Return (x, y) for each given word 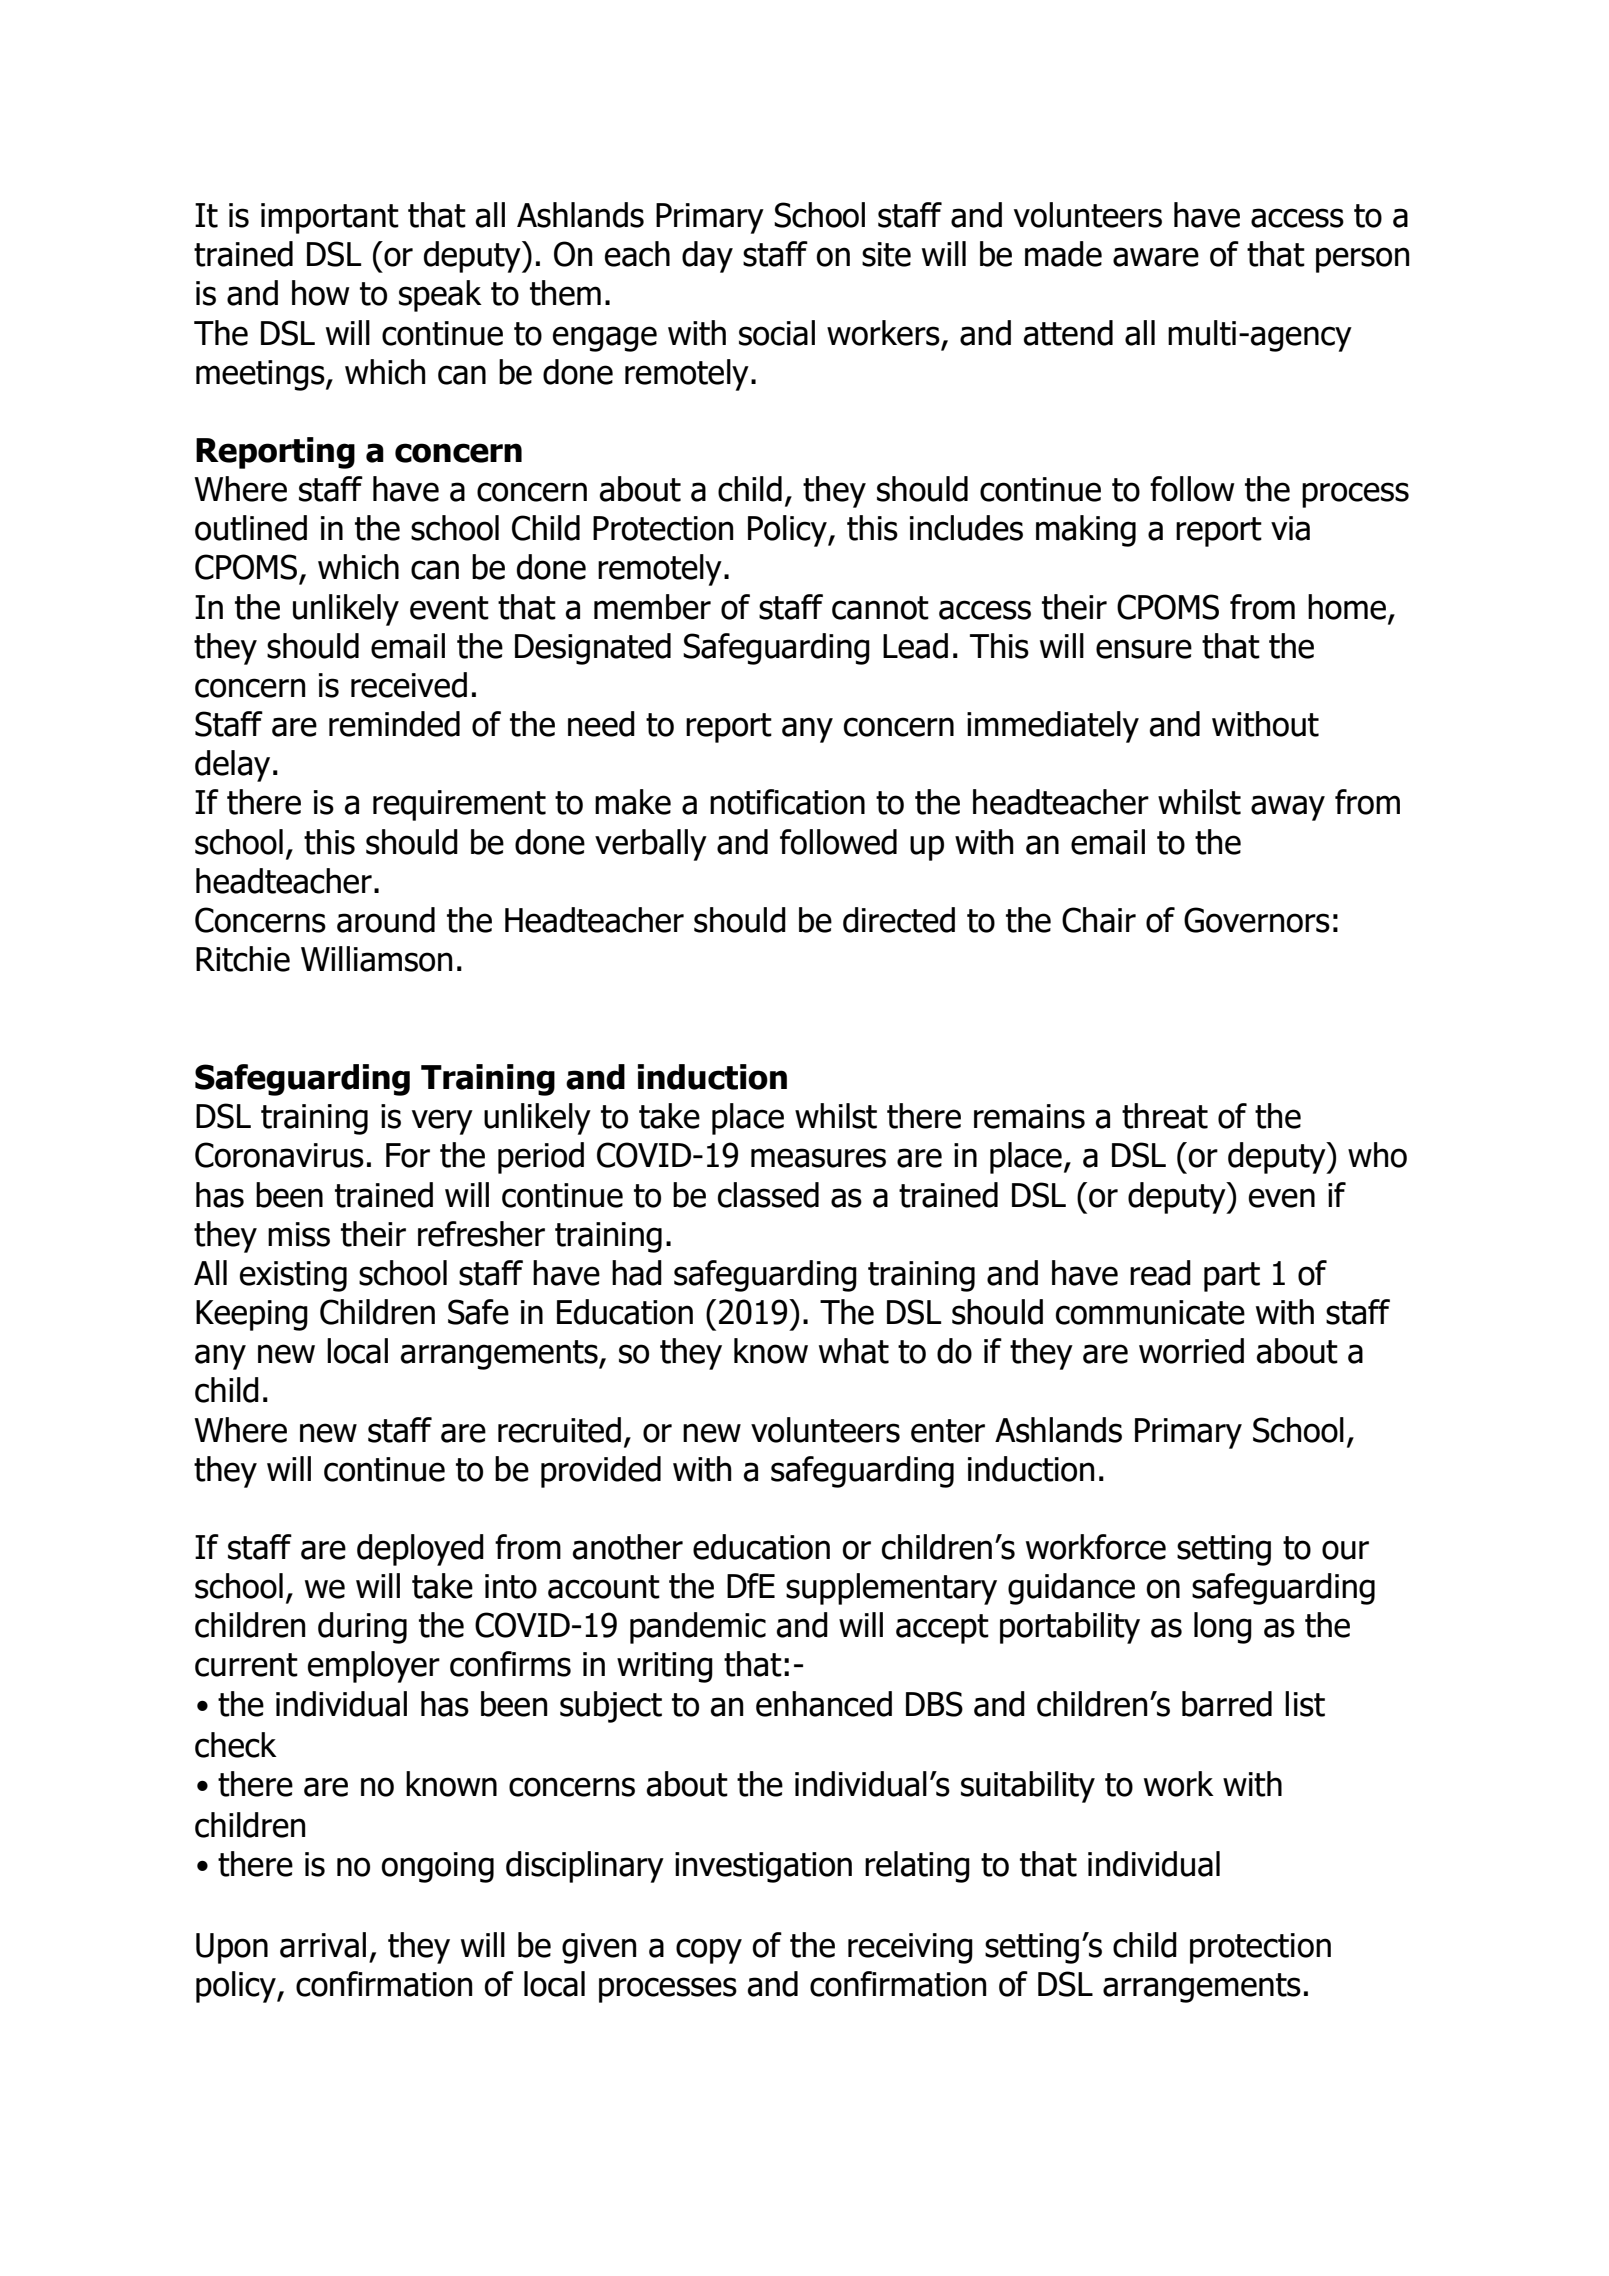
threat (1165, 1116)
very (442, 1122)
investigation (763, 1867)
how (321, 293)
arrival (323, 1945)
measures (818, 1158)
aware (1156, 257)
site (886, 254)
